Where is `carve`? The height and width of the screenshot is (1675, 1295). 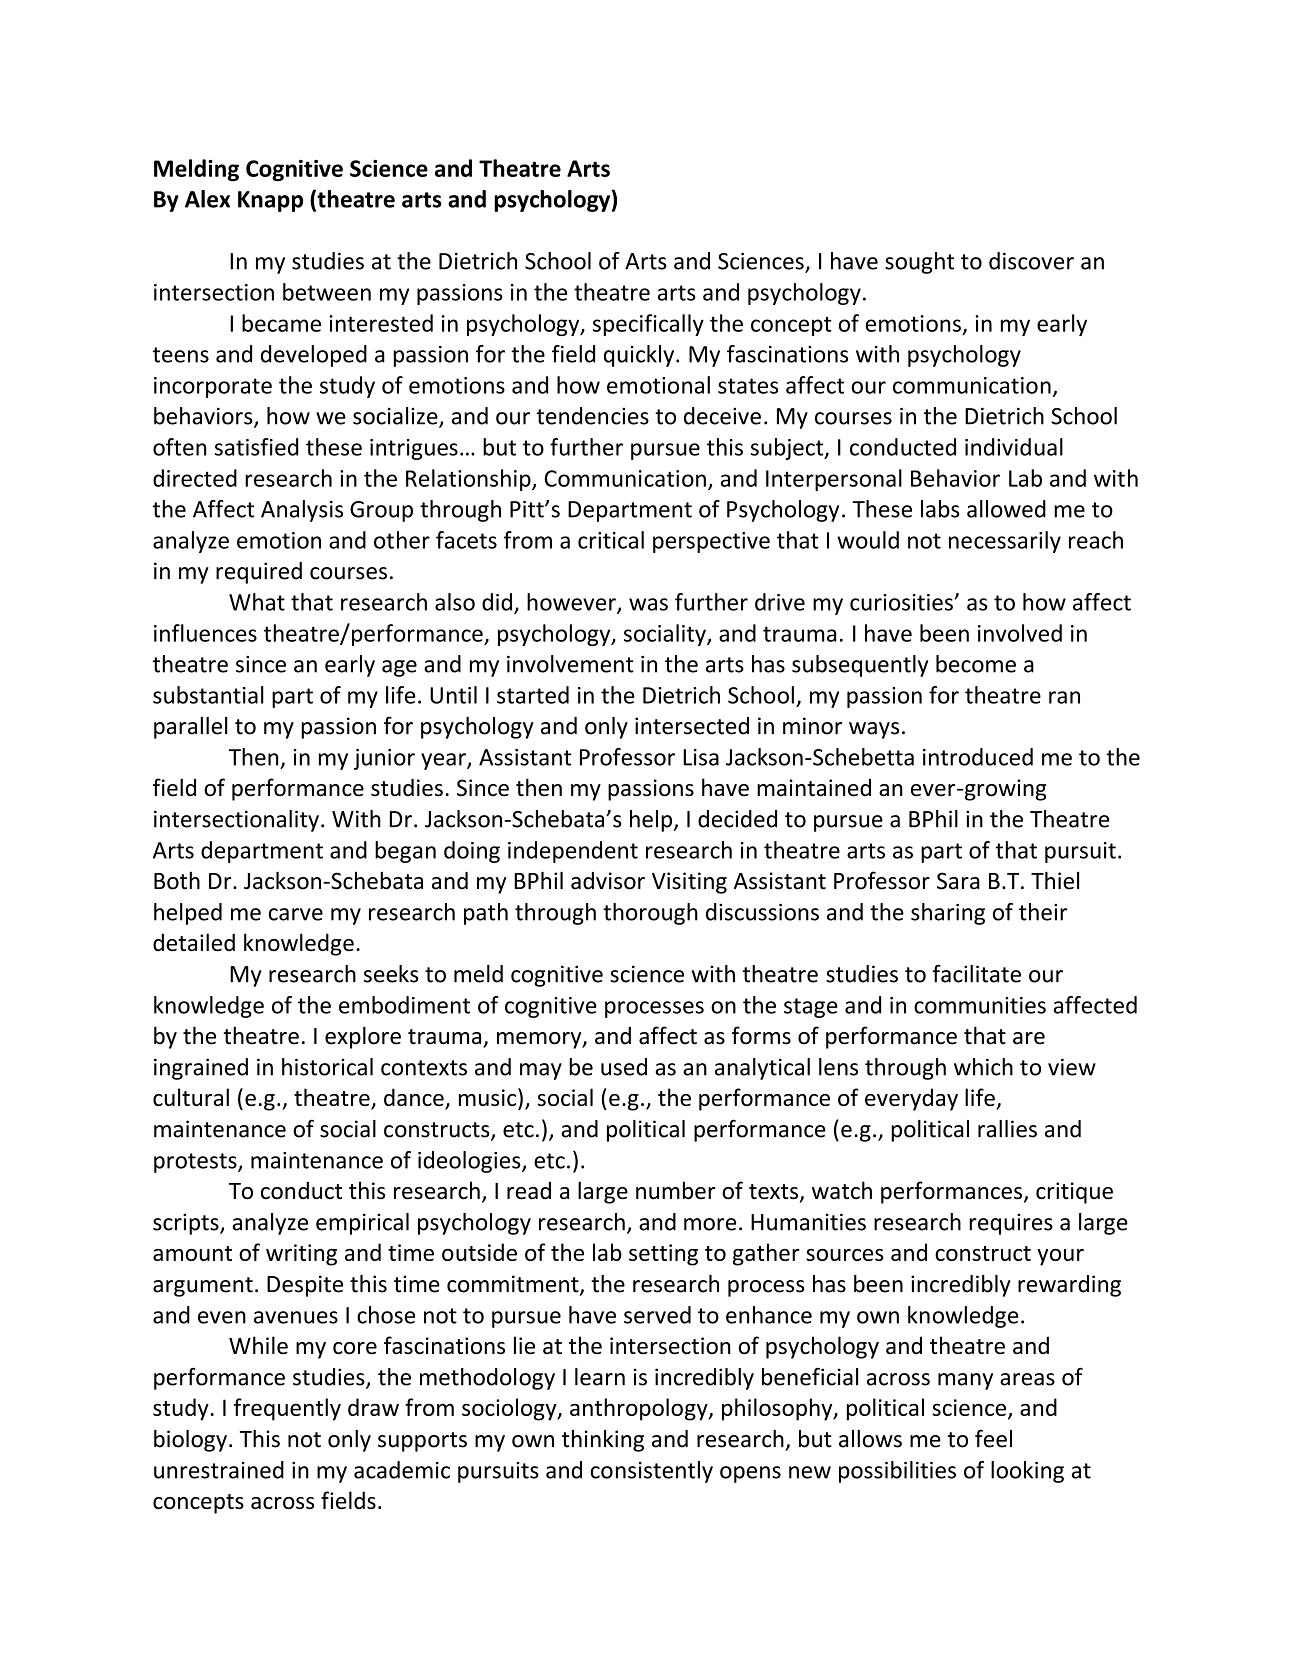 carve is located at coordinates (296, 914).
